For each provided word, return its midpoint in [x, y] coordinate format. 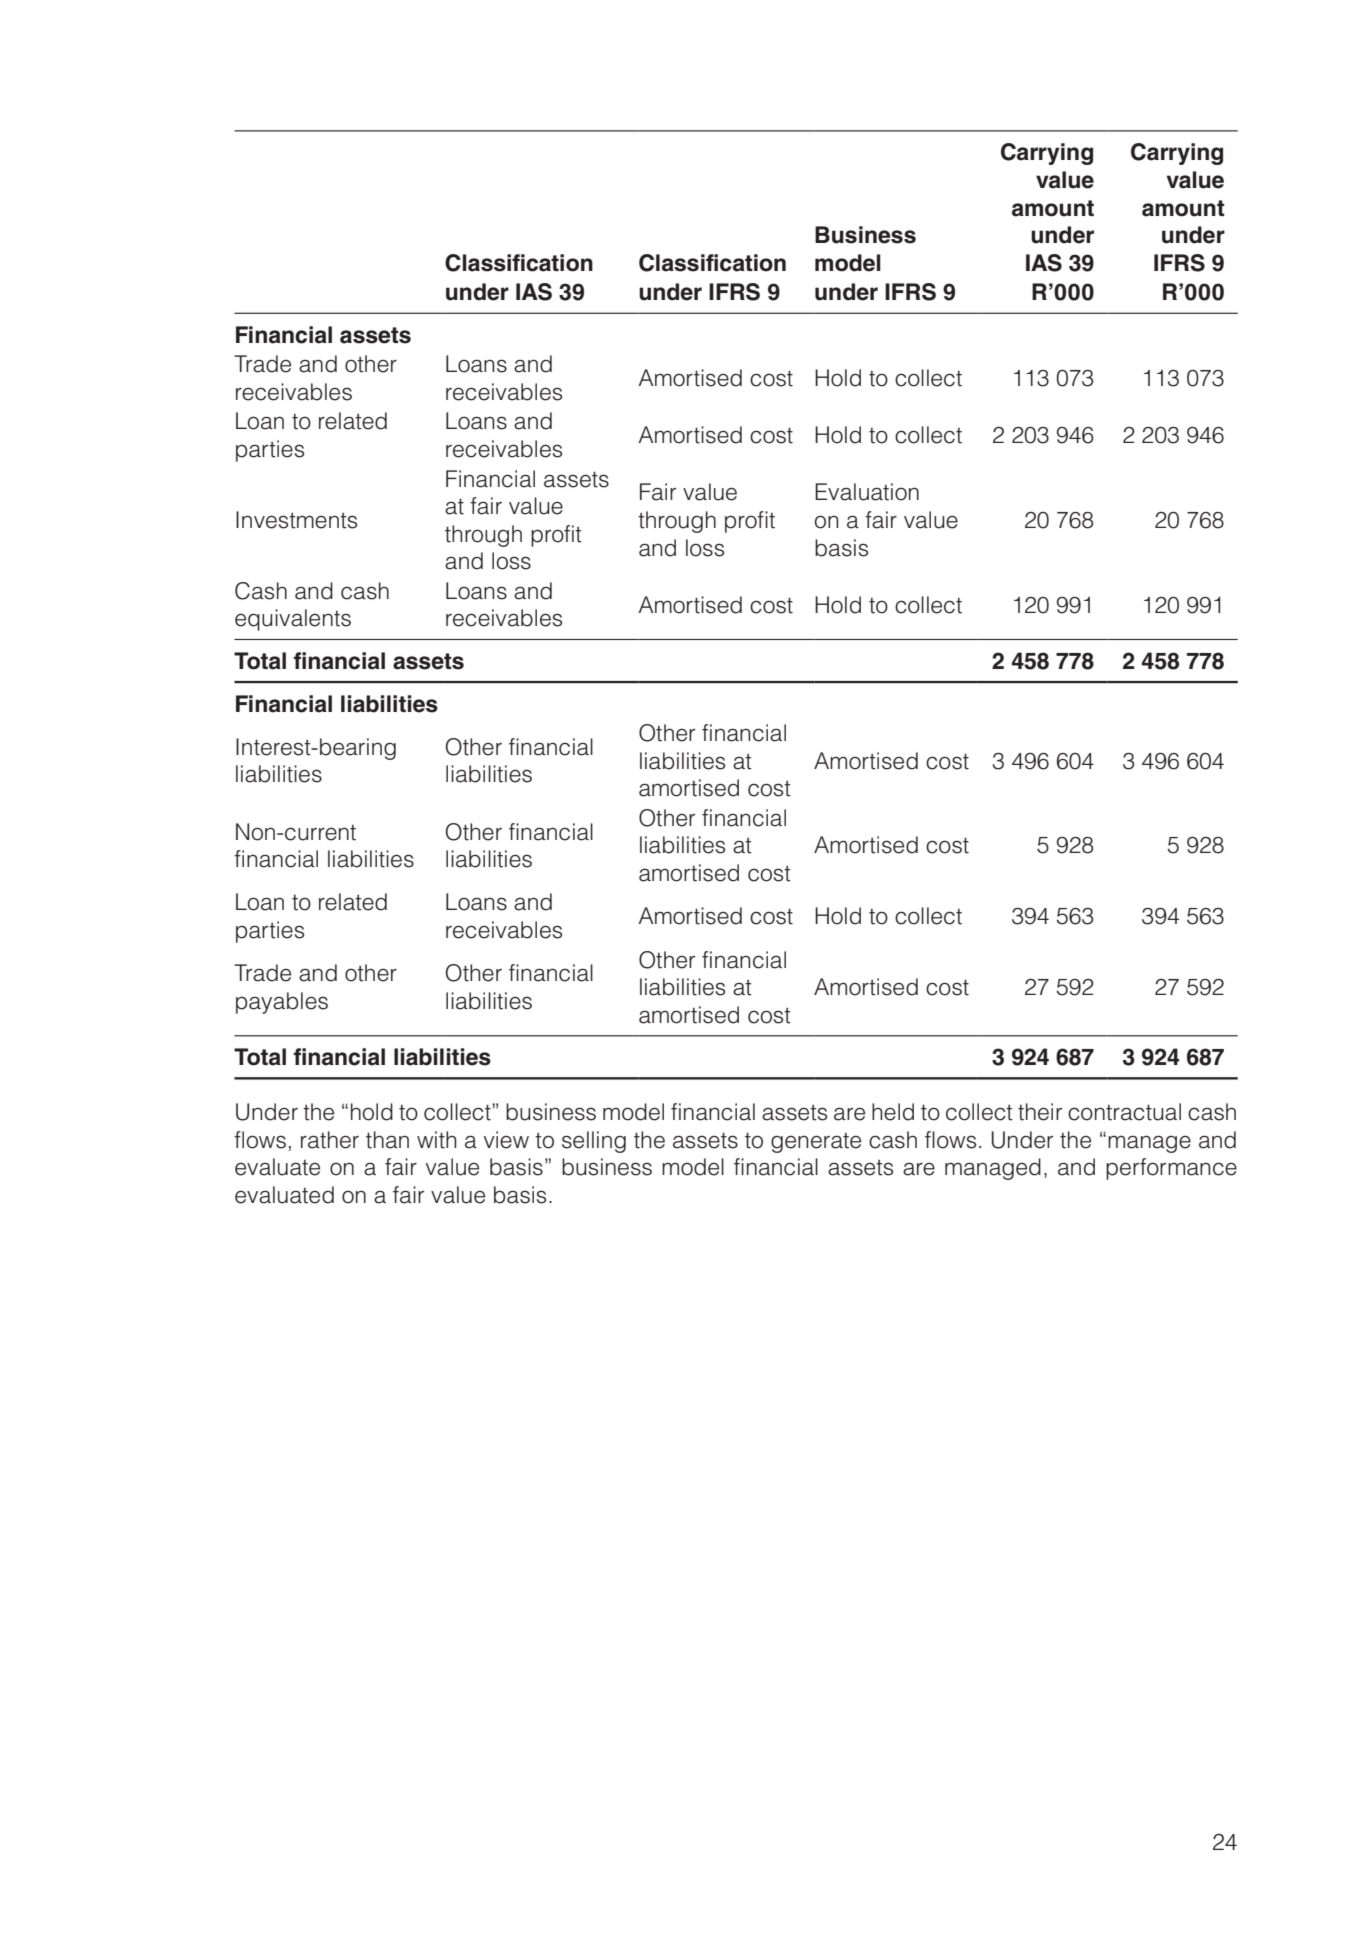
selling [594, 1142]
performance [1171, 1169]
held [893, 1112]
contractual [1124, 1112]
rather [330, 1140]
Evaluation [867, 492]
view [506, 1140]
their [1040, 1112]
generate [816, 1143]
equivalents [293, 620]
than [387, 1140]
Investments [296, 520]
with [436, 1140]
